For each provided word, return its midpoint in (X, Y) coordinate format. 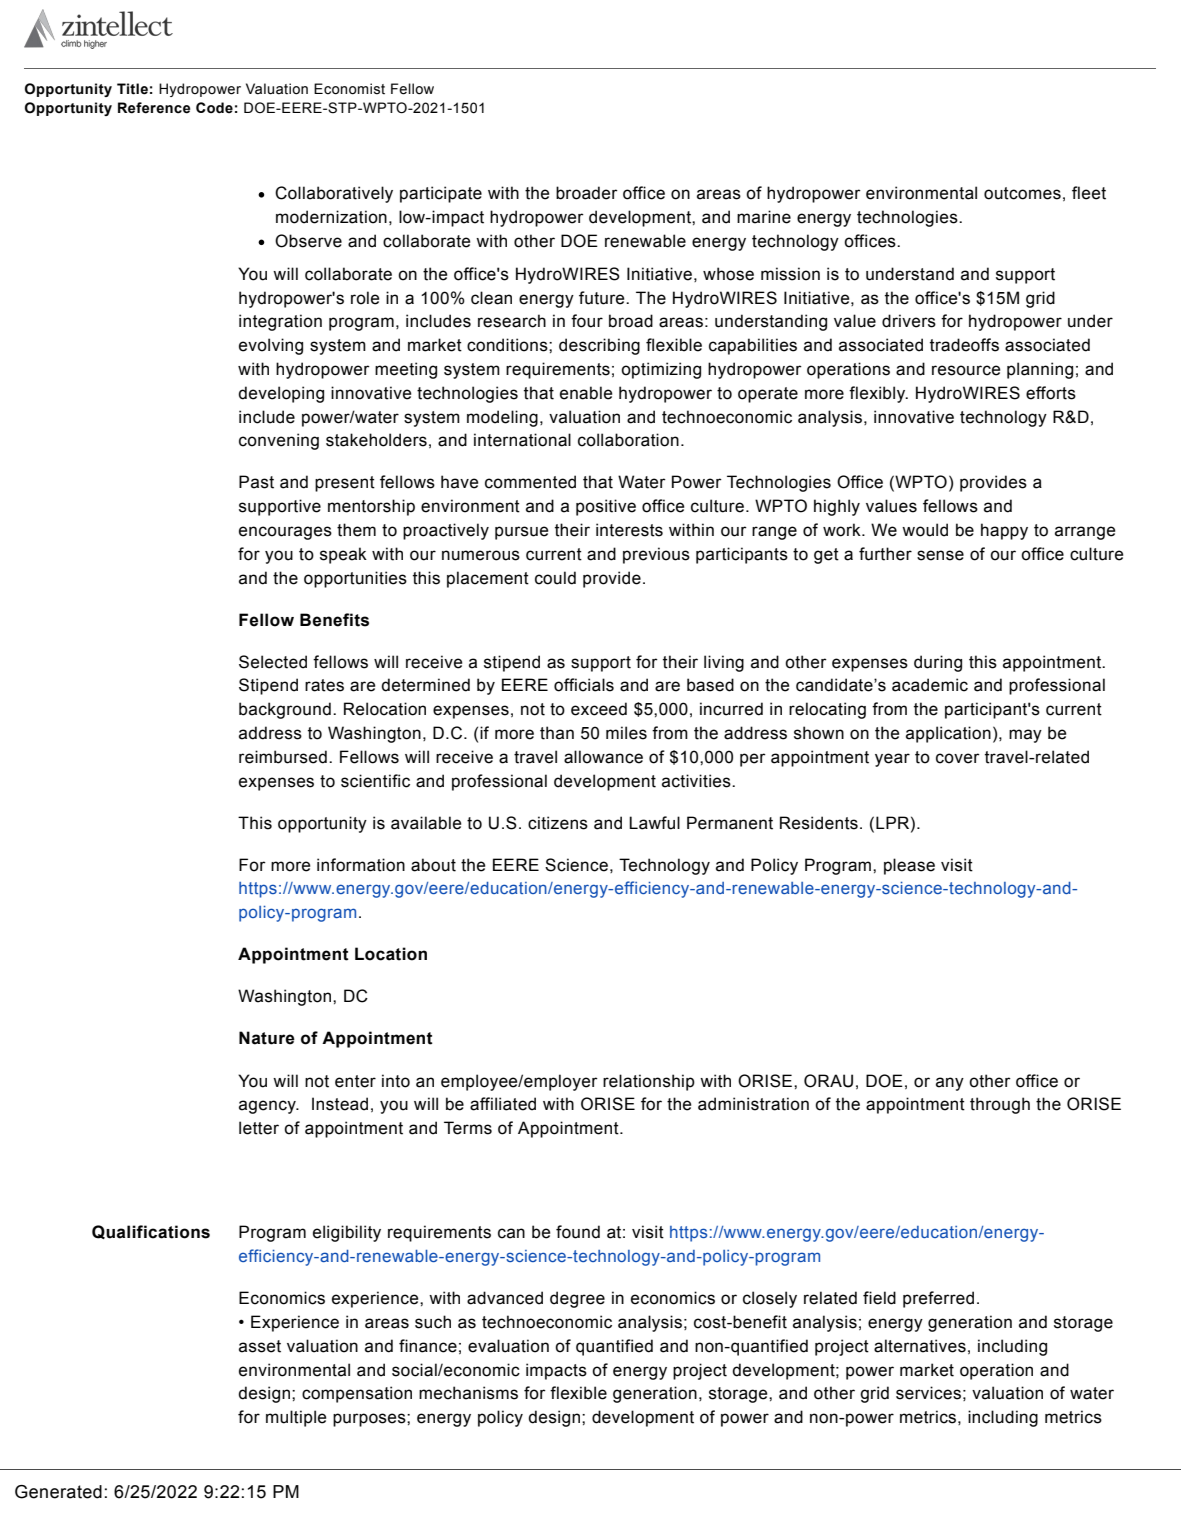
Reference (154, 108)
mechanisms (468, 1393)
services (928, 1393)
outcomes (1022, 193)
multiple (296, 1418)
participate (441, 194)
